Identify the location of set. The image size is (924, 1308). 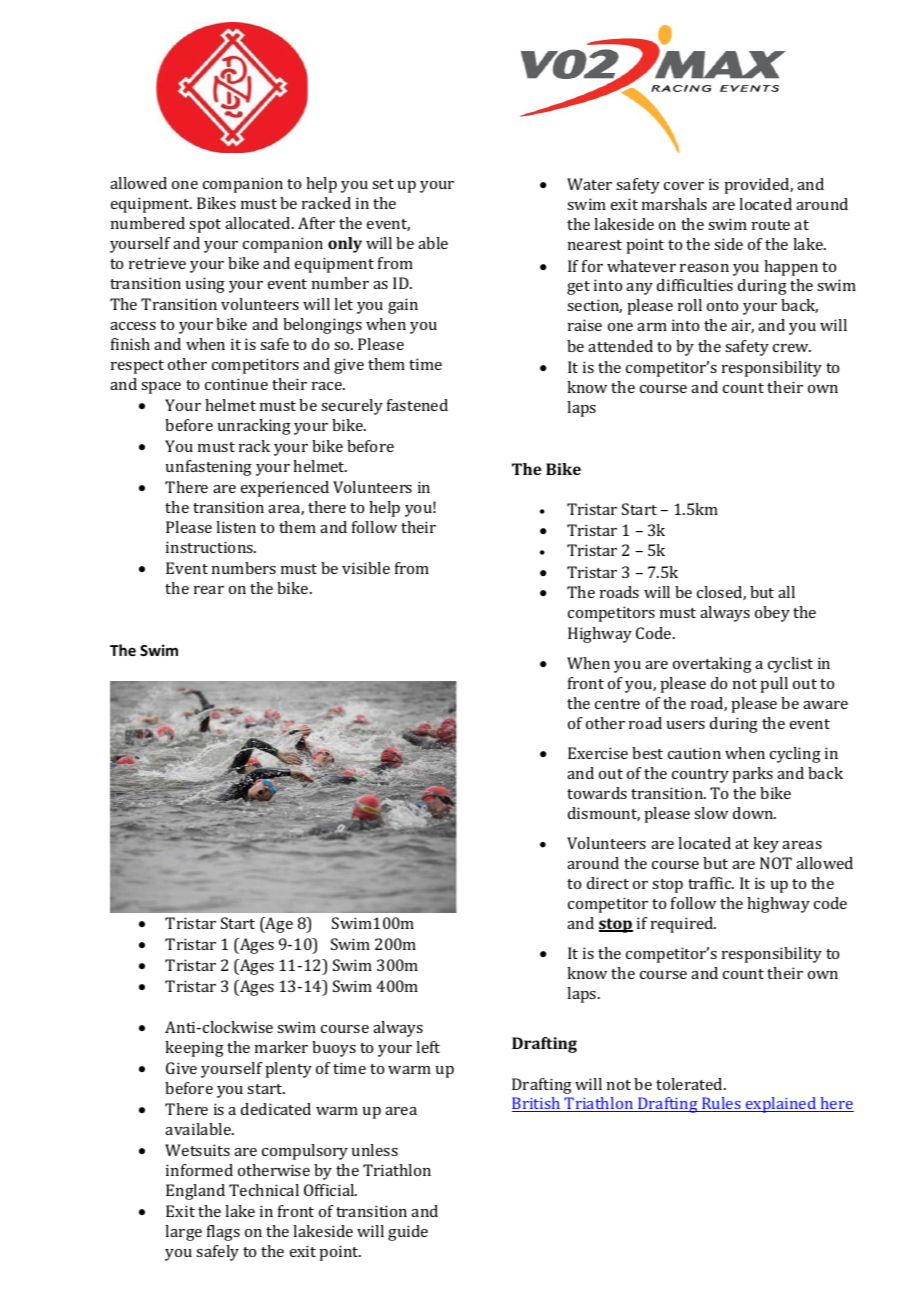
(383, 184).
